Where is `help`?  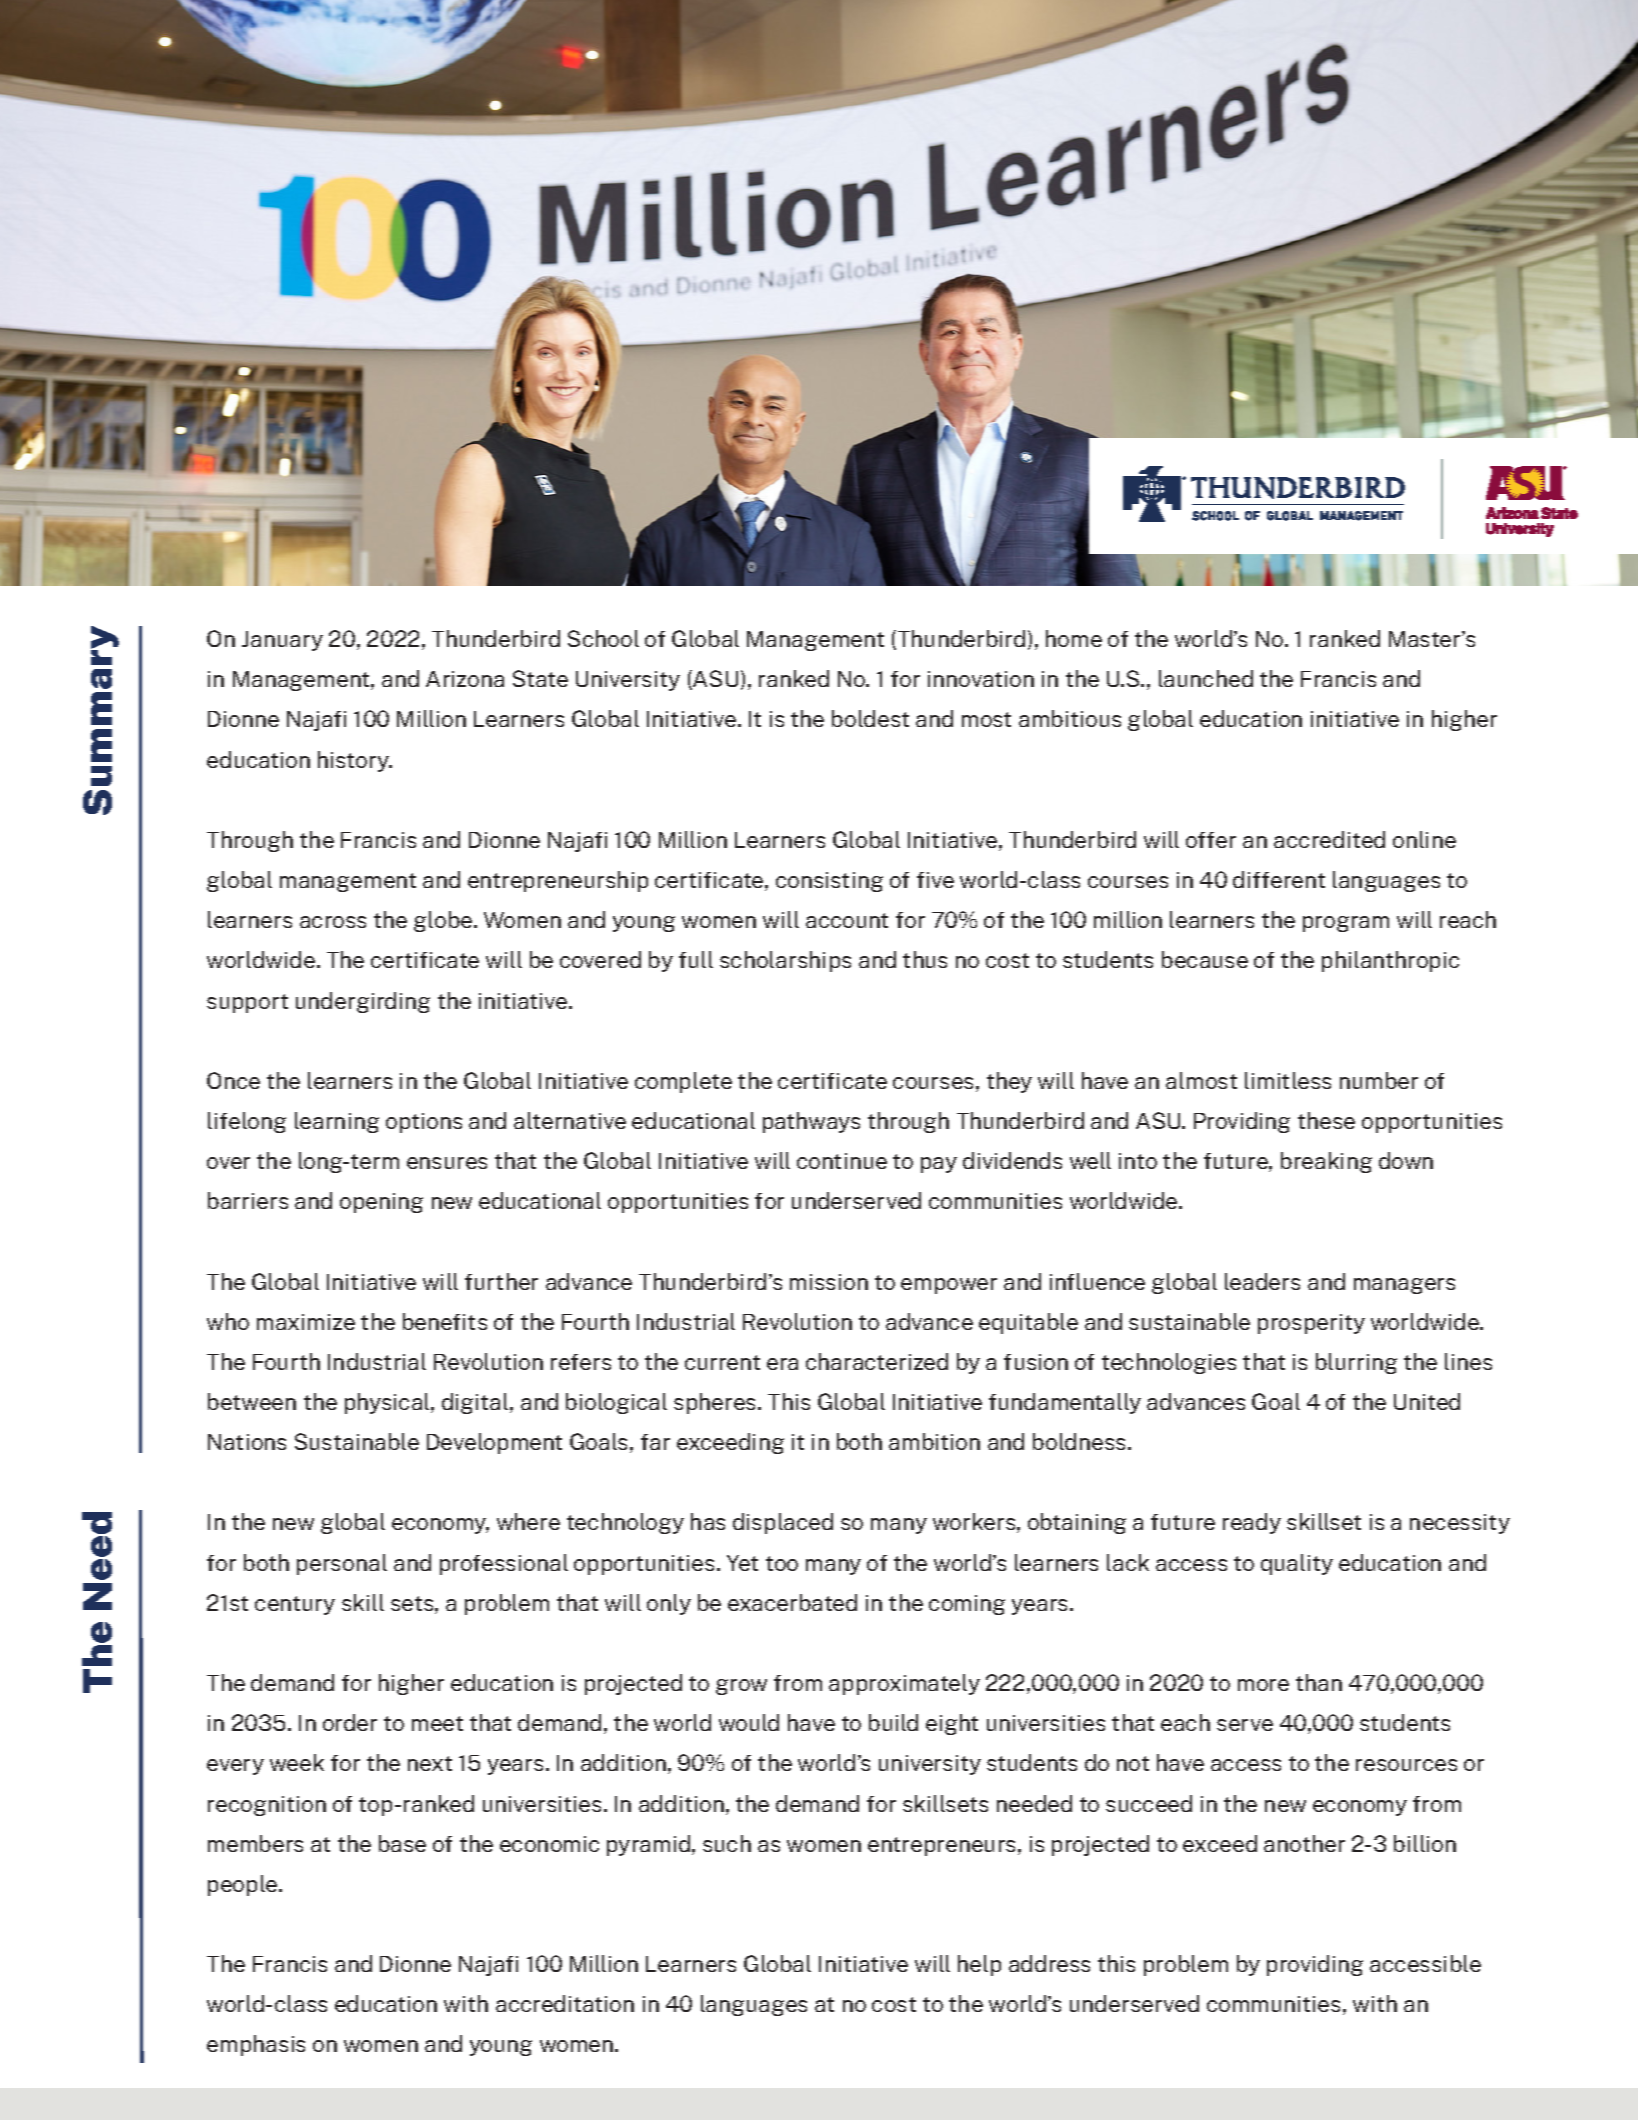 help is located at coordinates (979, 1965).
